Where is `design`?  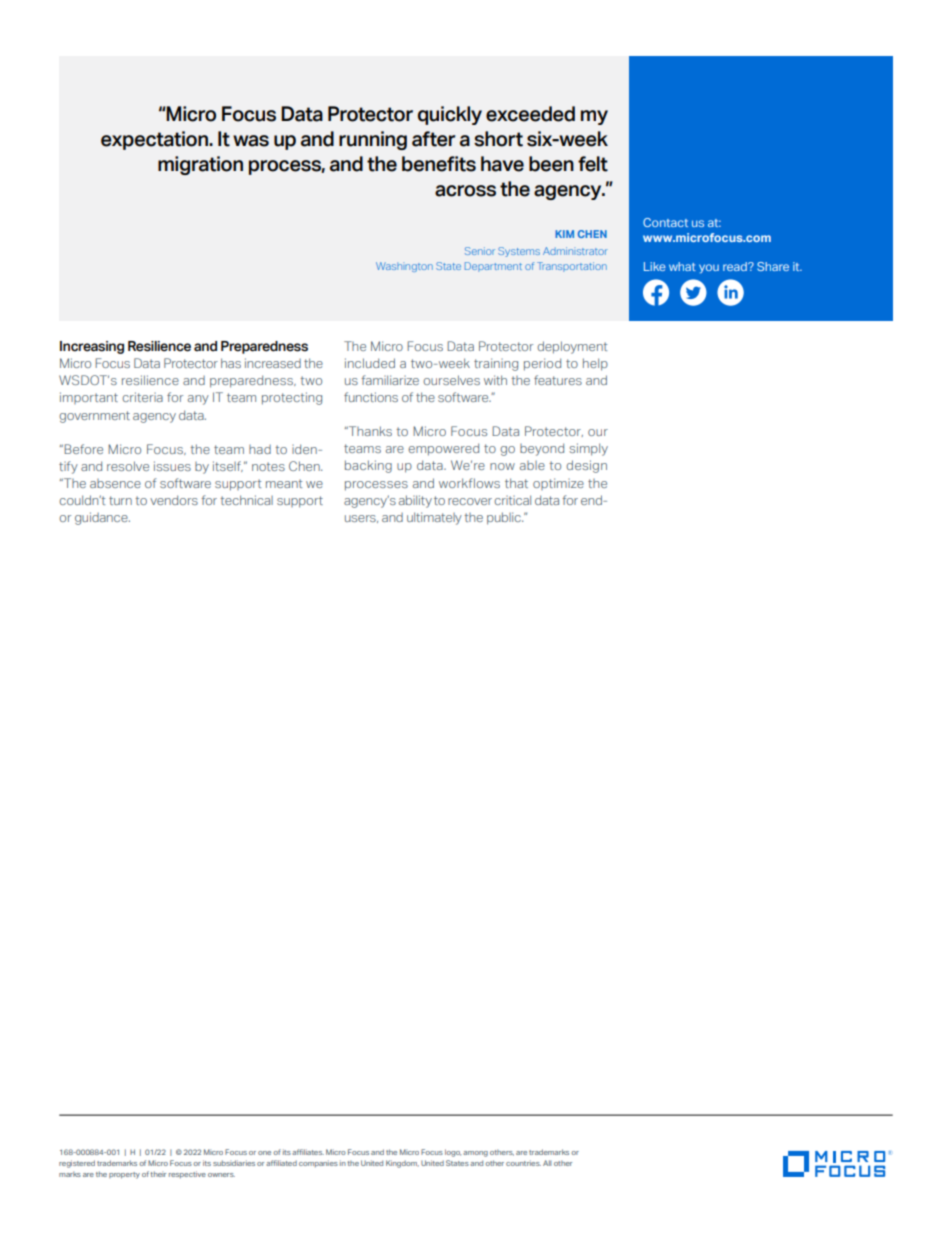
design is located at coordinates (586, 466).
